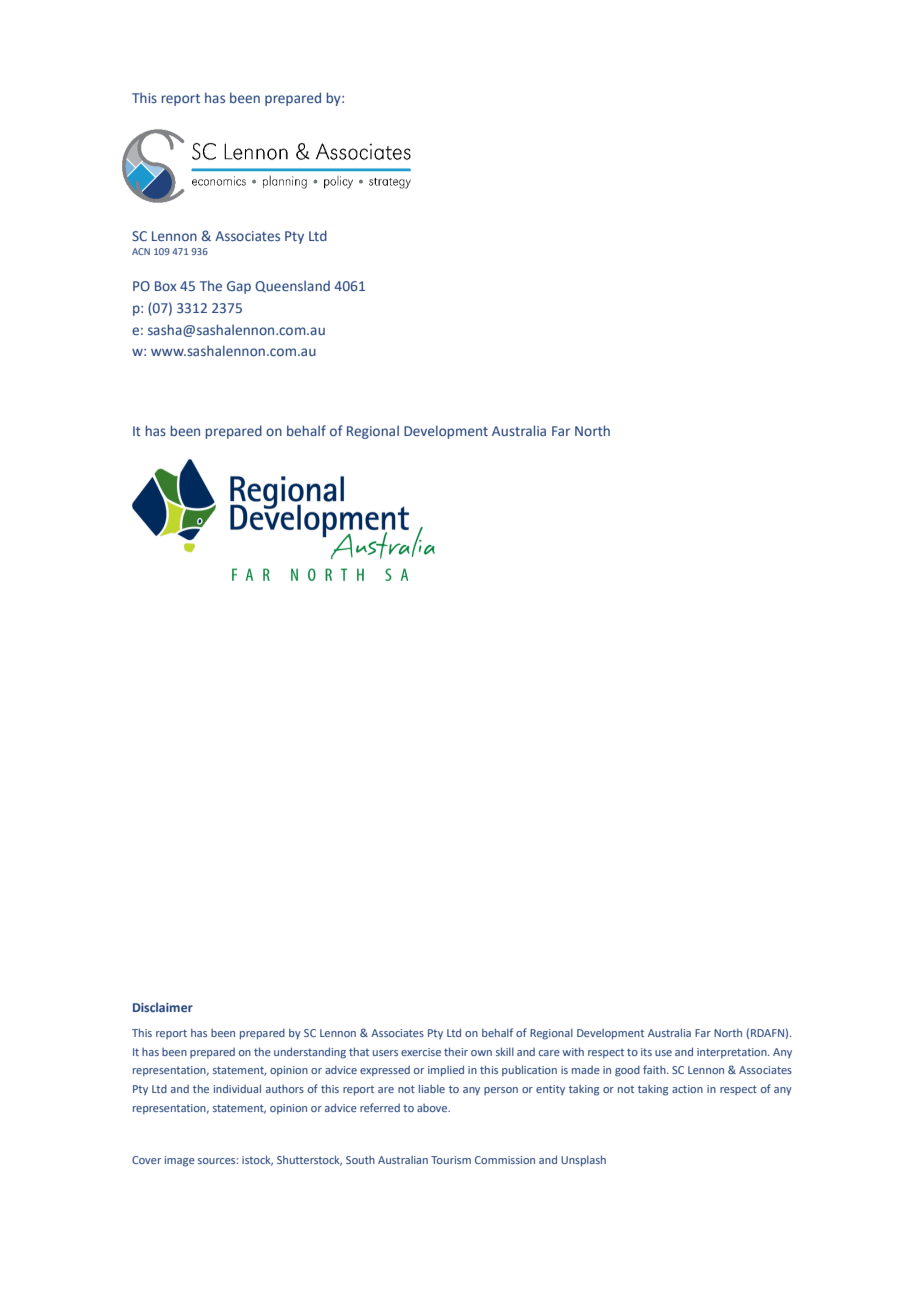 This document has height=1308, width=924. What do you see at coordinates (180, 1161) in the document?
I see `image` at bounding box center [180, 1161].
